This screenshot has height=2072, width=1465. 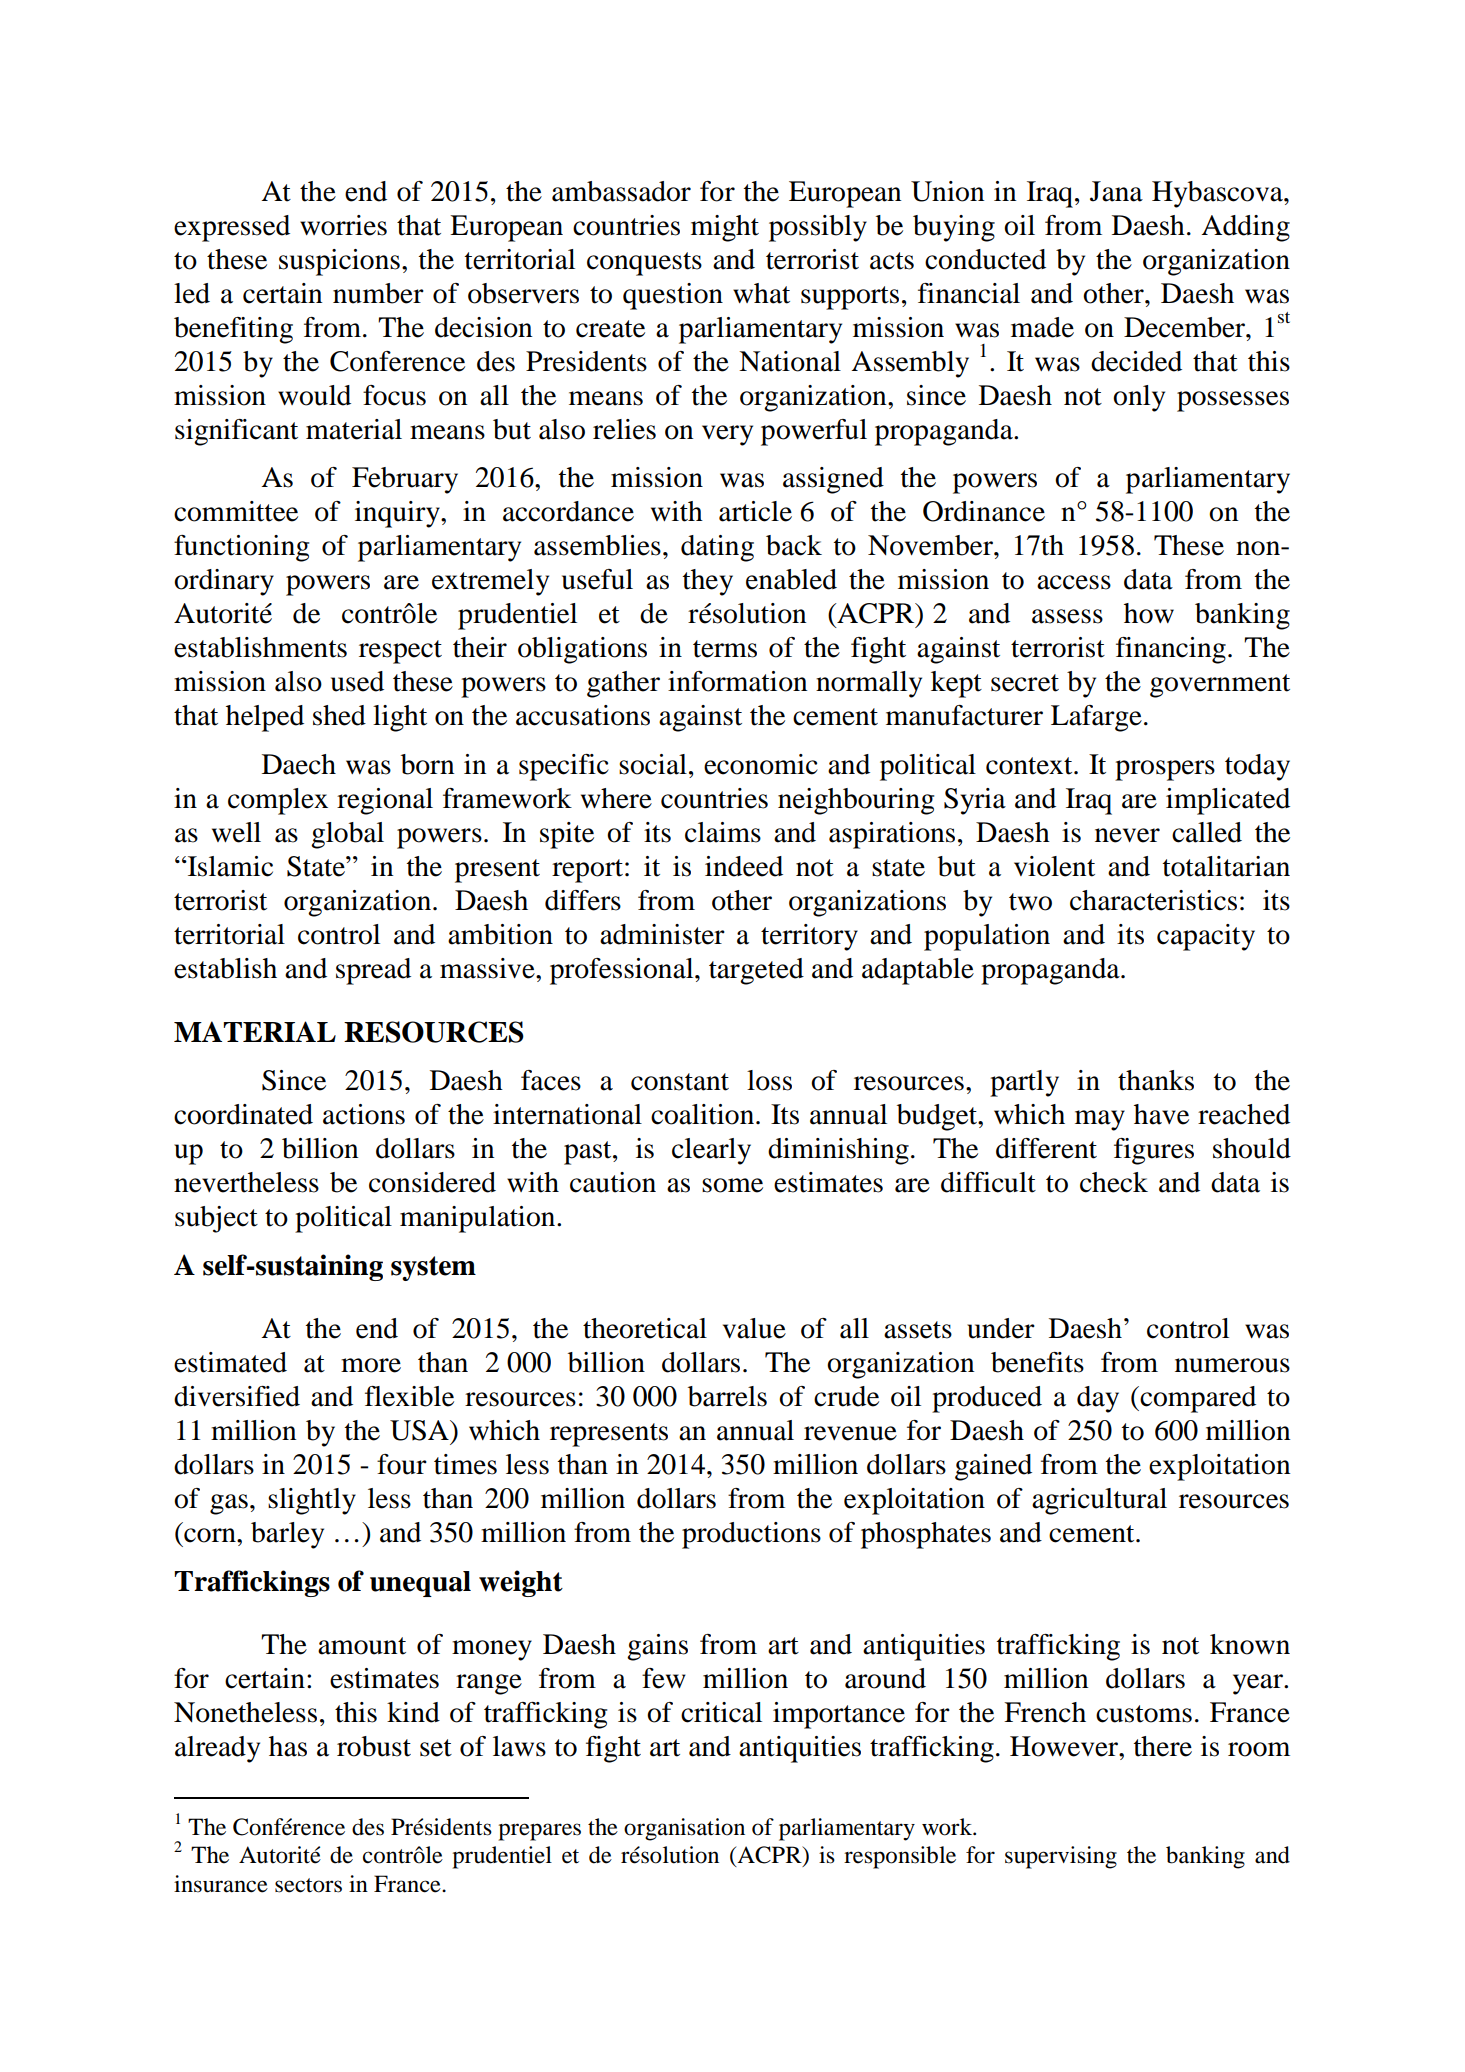 What do you see at coordinates (725, 228) in the screenshot?
I see `might` at bounding box center [725, 228].
